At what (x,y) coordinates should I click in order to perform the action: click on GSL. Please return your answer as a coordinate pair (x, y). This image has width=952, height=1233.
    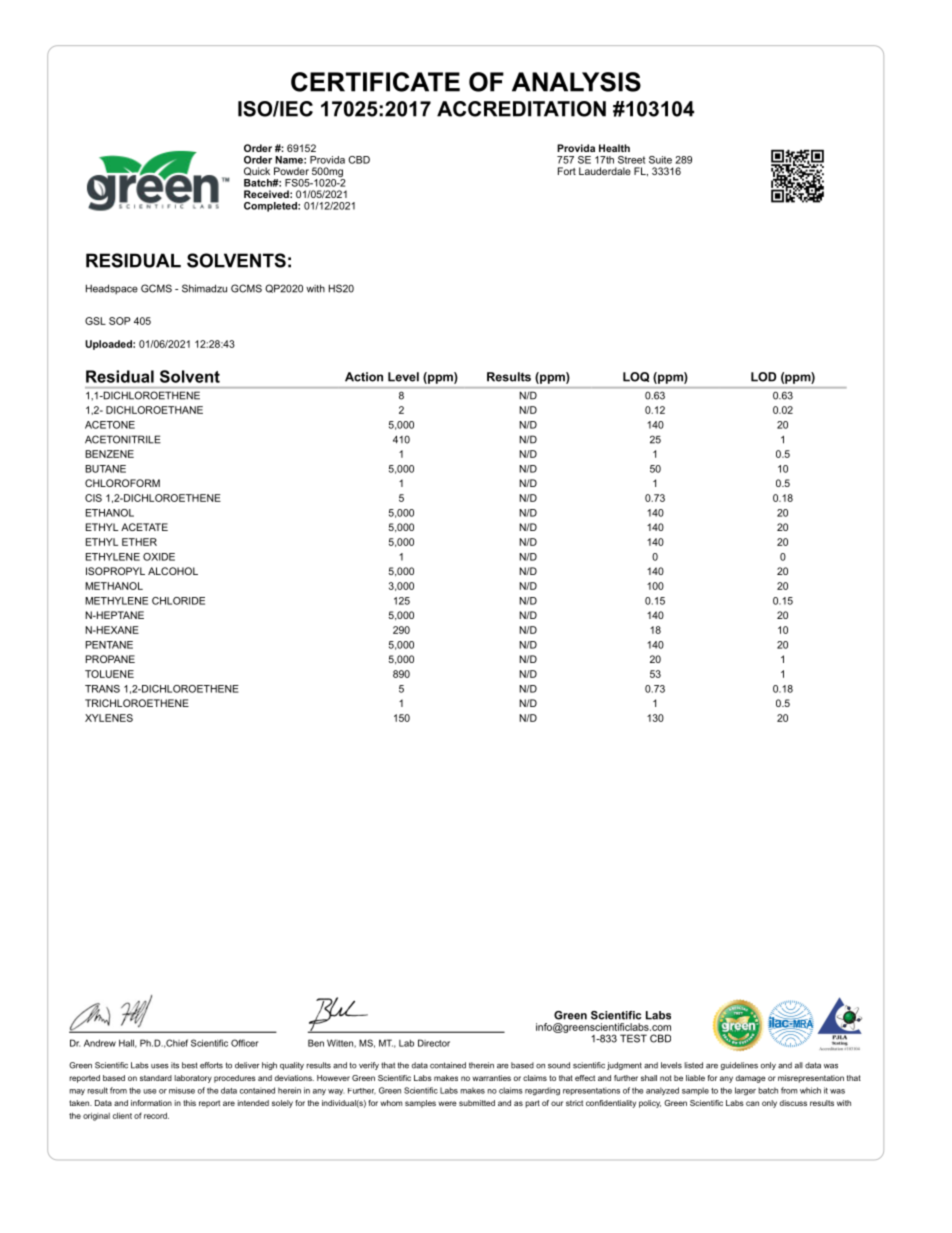
    Looking at the image, I should click on (95, 321).
